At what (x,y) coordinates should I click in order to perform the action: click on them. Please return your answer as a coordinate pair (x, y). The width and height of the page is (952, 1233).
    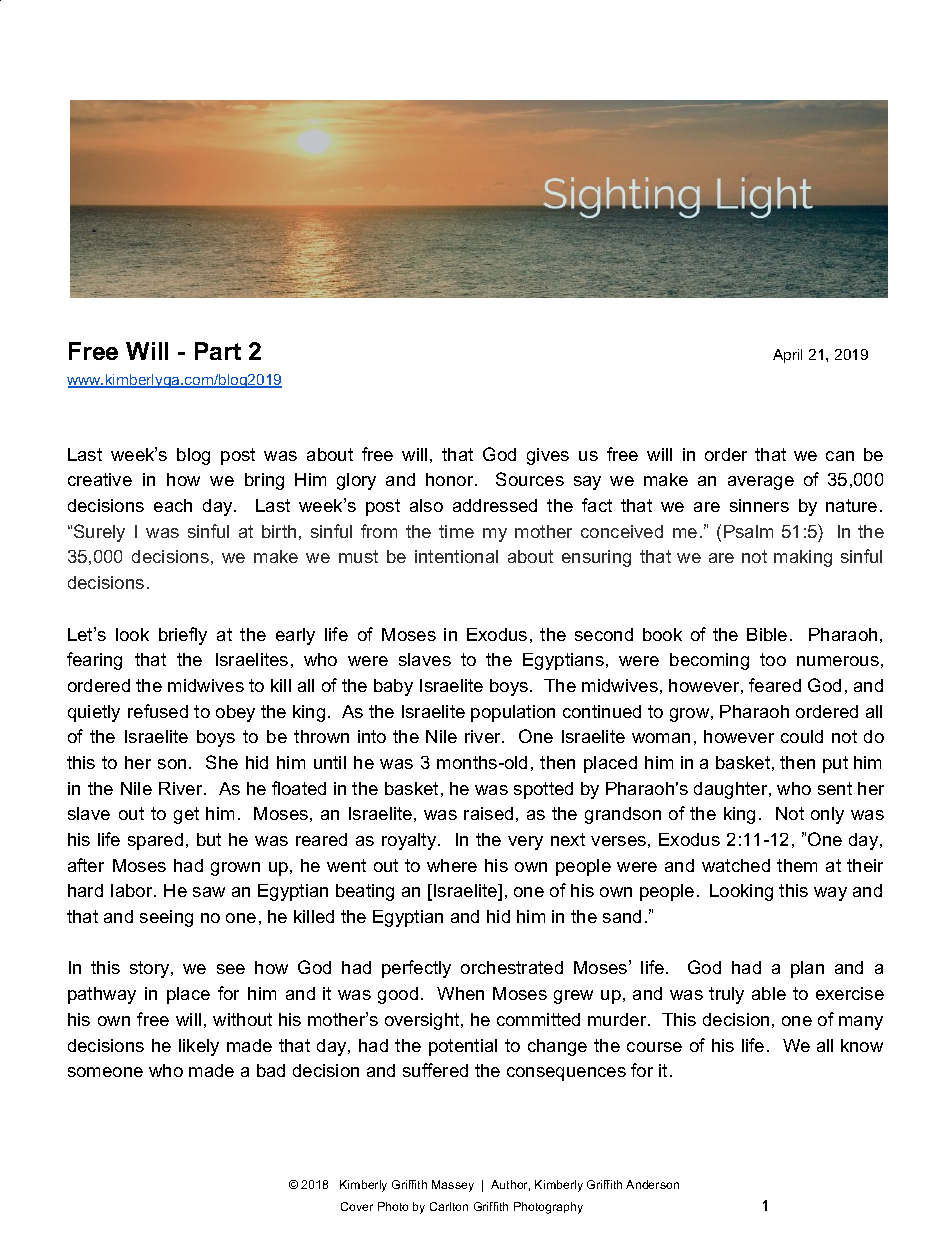
    Looking at the image, I should click on (797, 865).
